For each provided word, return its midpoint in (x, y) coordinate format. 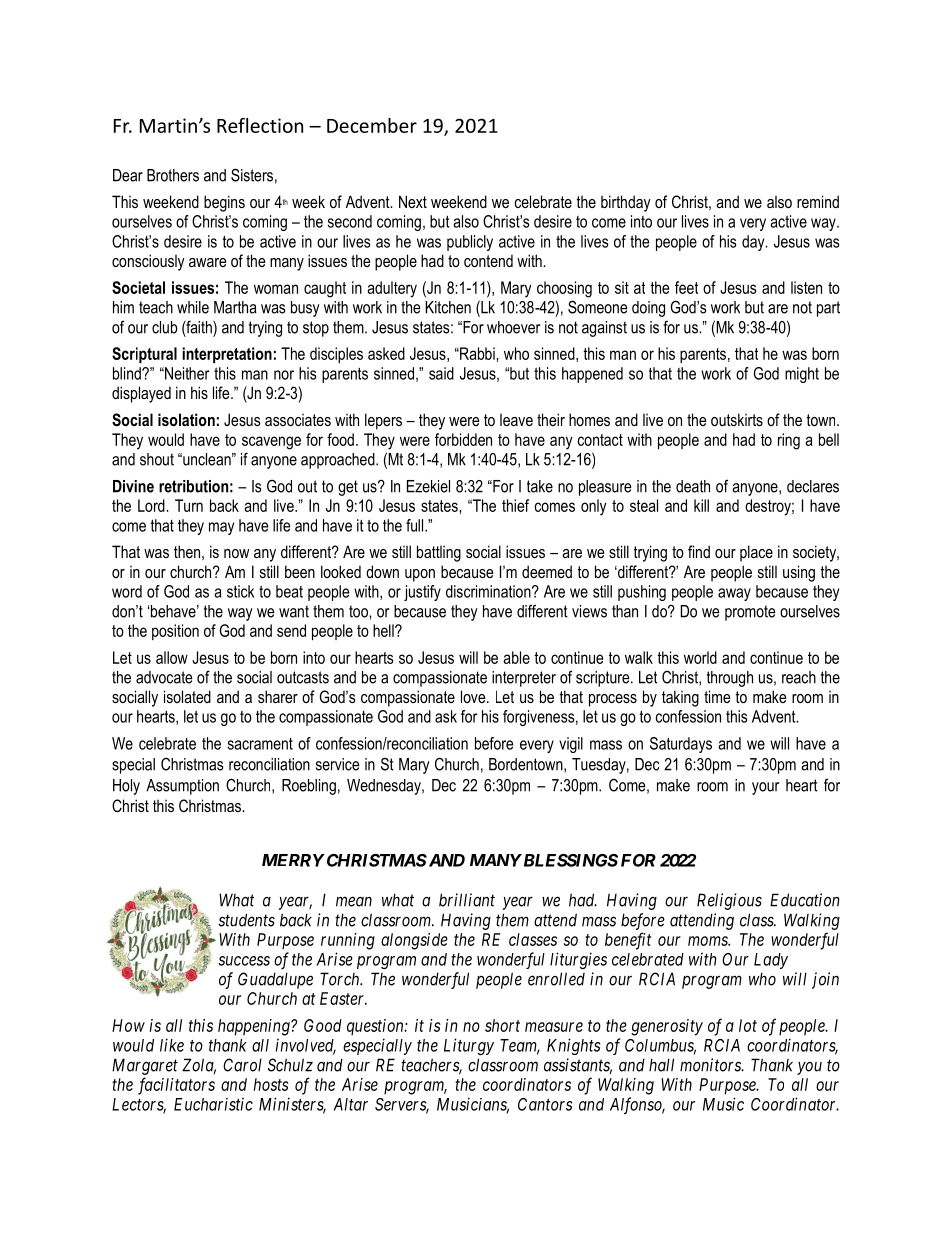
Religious (729, 901)
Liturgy (469, 1046)
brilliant (467, 900)
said (441, 373)
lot (748, 1025)
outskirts (737, 419)
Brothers (173, 175)
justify (422, 593)
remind (818, 201)
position (175, 632)
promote (750, 613)
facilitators (176, 1086)
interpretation (227, 355)
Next (413, 201)
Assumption (182, 787)
